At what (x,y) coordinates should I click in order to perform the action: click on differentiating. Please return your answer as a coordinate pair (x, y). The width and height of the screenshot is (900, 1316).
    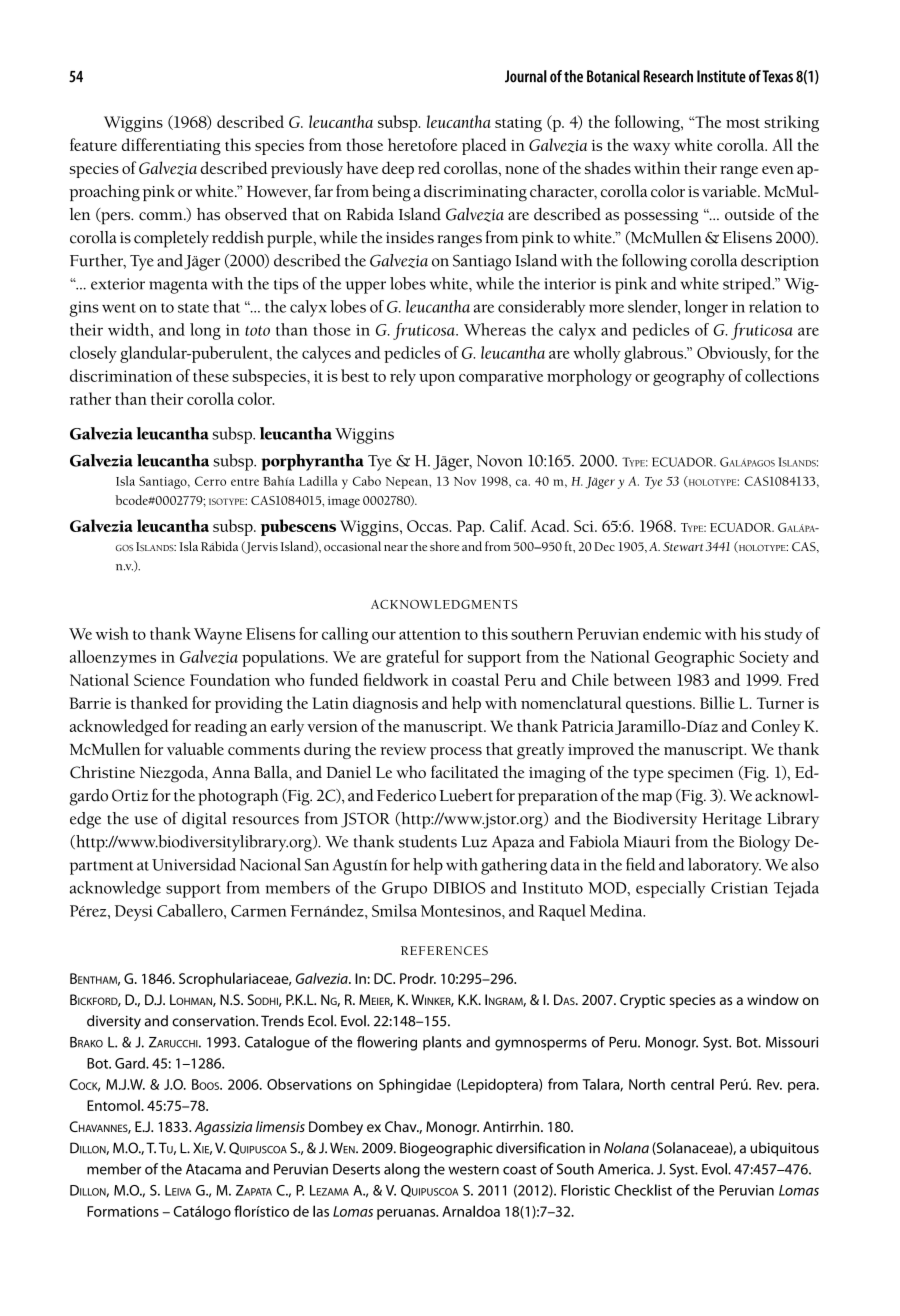
    Looking at the image, I should click on (171, 146).
